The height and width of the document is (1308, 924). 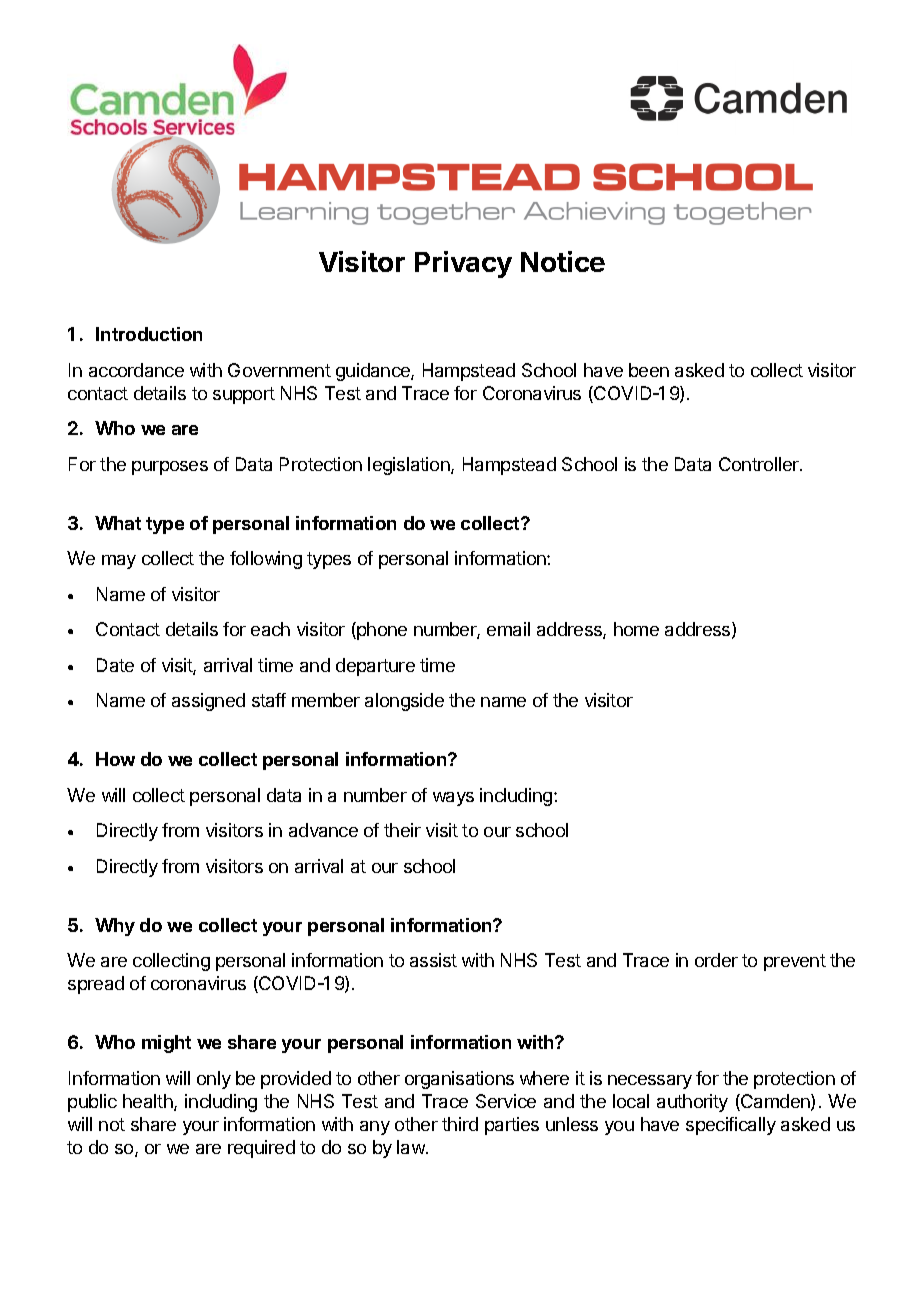 What do you see at coordinates (149, 1102) in the document?
I see `health` at bounding box center [149, 1102].
